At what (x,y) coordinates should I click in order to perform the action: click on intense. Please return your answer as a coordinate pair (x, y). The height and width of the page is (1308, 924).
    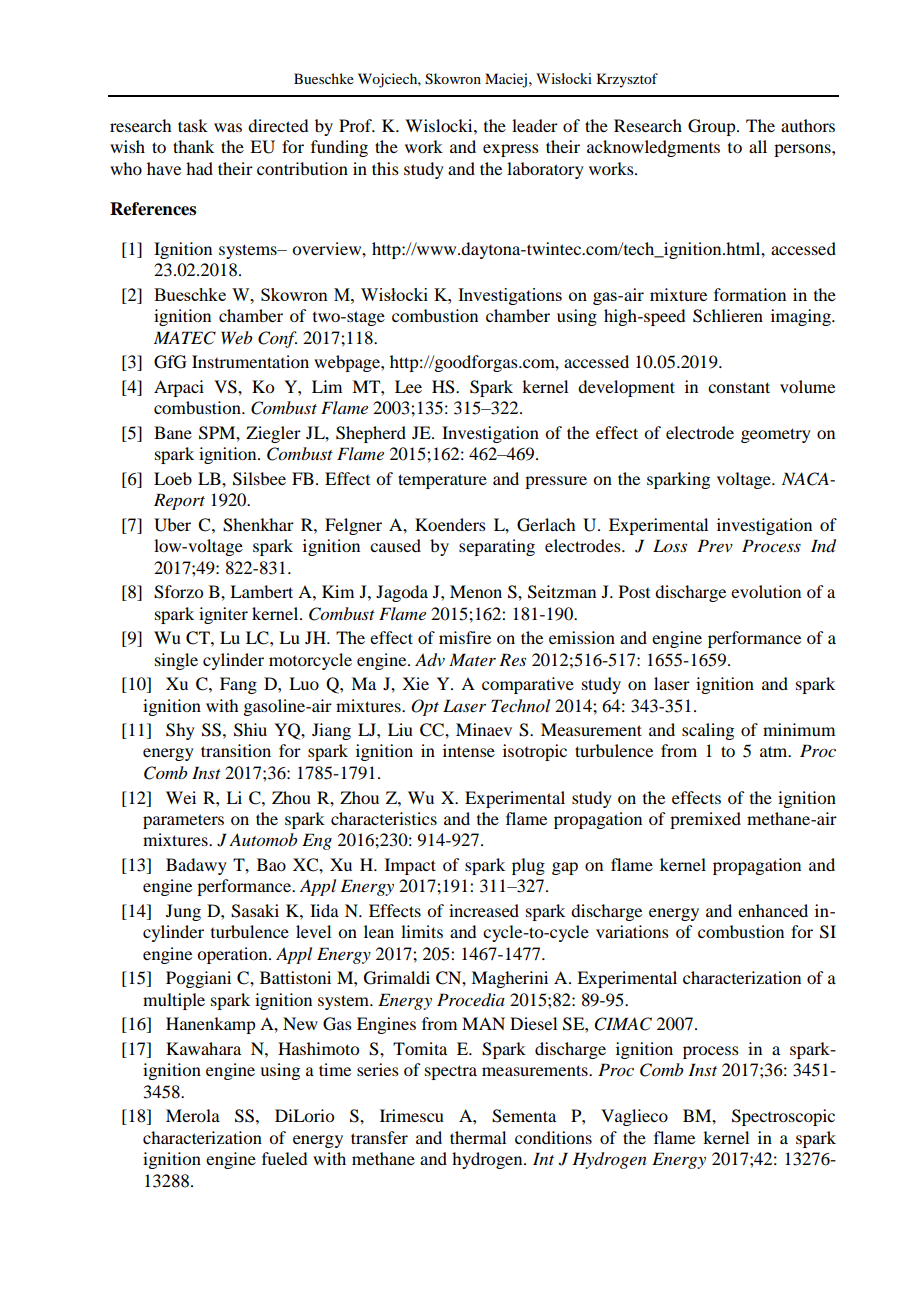
    Looking at the image, I should click on (469, 750).
